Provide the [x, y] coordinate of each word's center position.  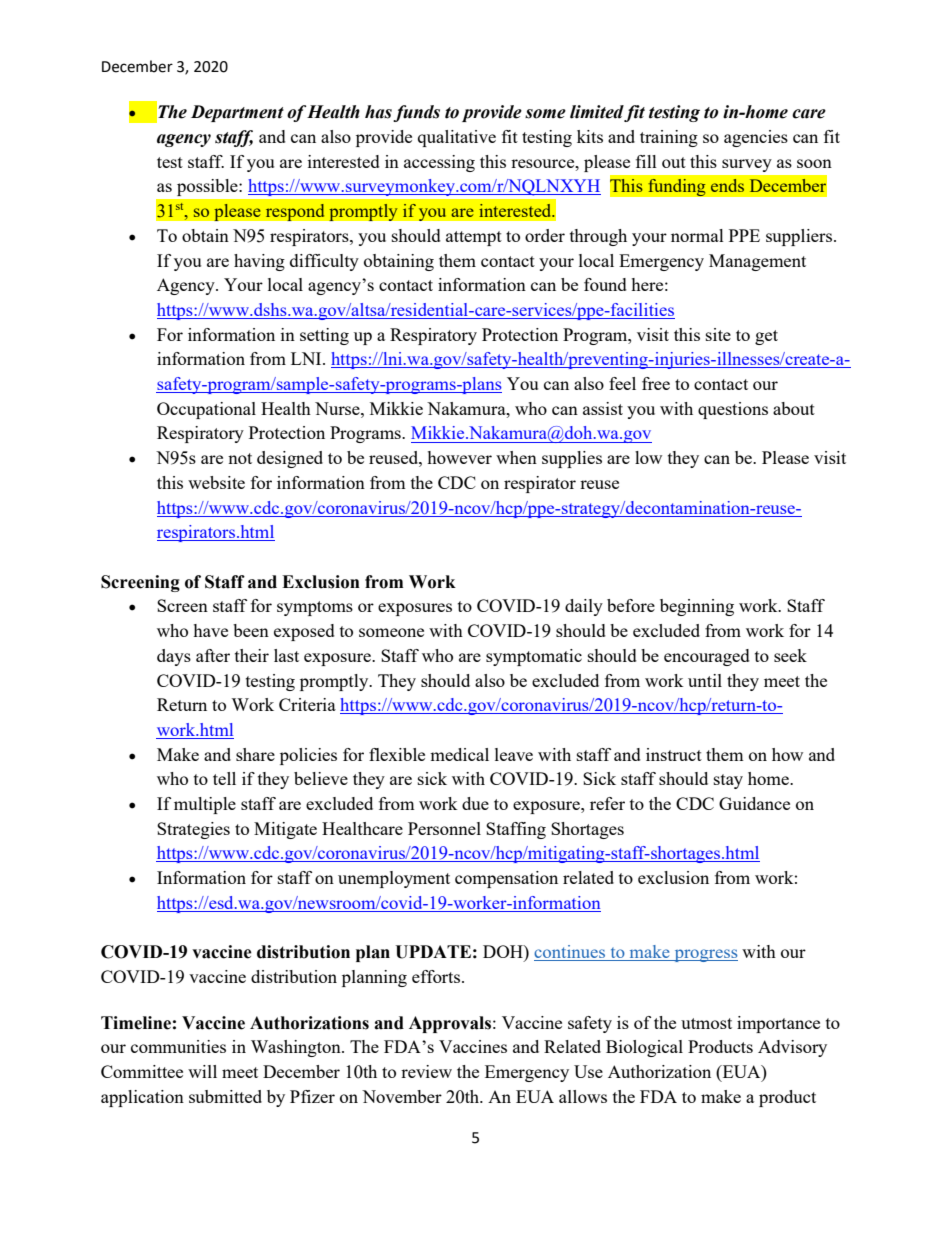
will [202, 1071]
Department [237, 113]
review [426, 1071]
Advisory [792, 1048]
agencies [756, 138]
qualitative [457, 138]
